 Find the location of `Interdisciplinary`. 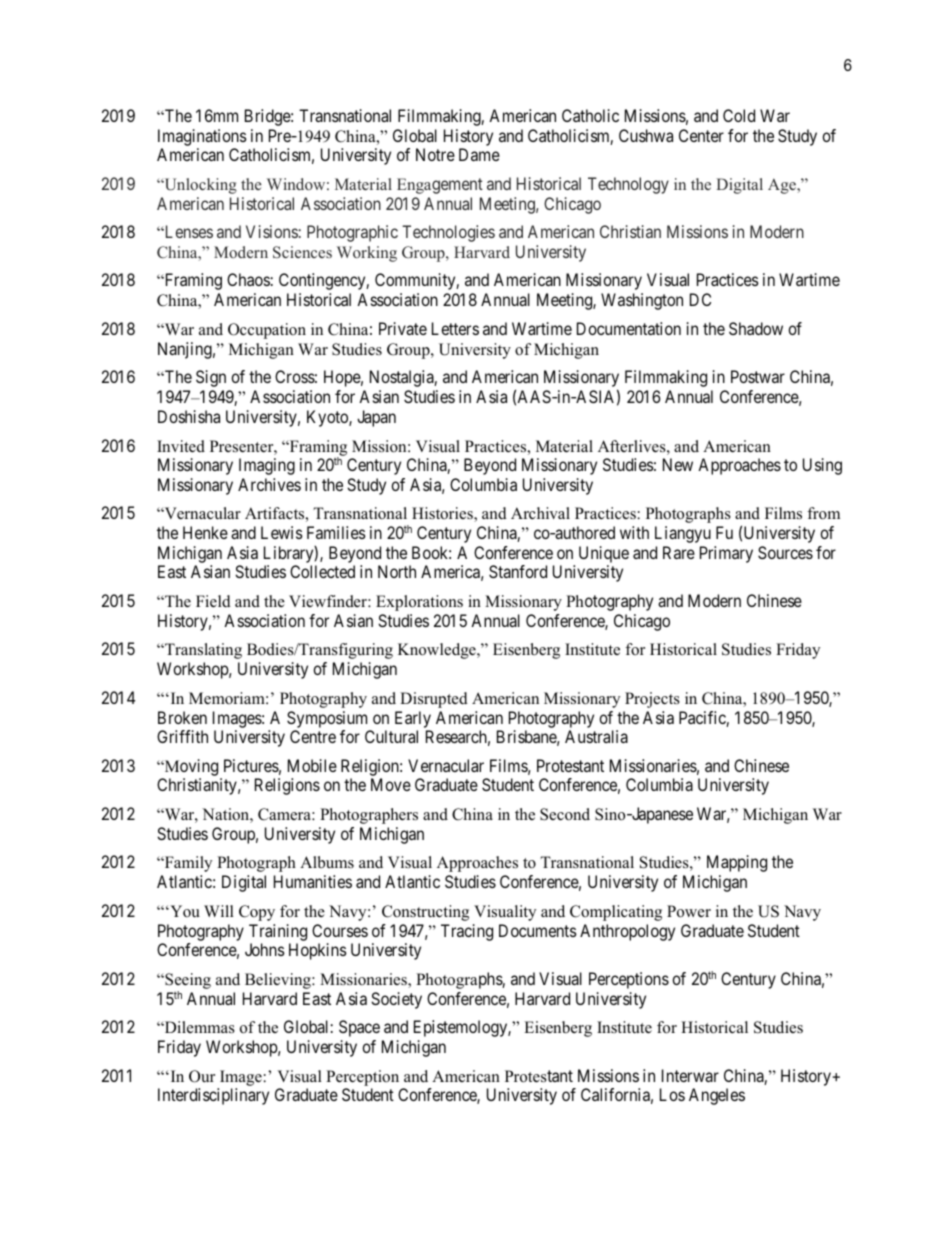

Interdisciplinary is located at coordinates (213, 1096).
